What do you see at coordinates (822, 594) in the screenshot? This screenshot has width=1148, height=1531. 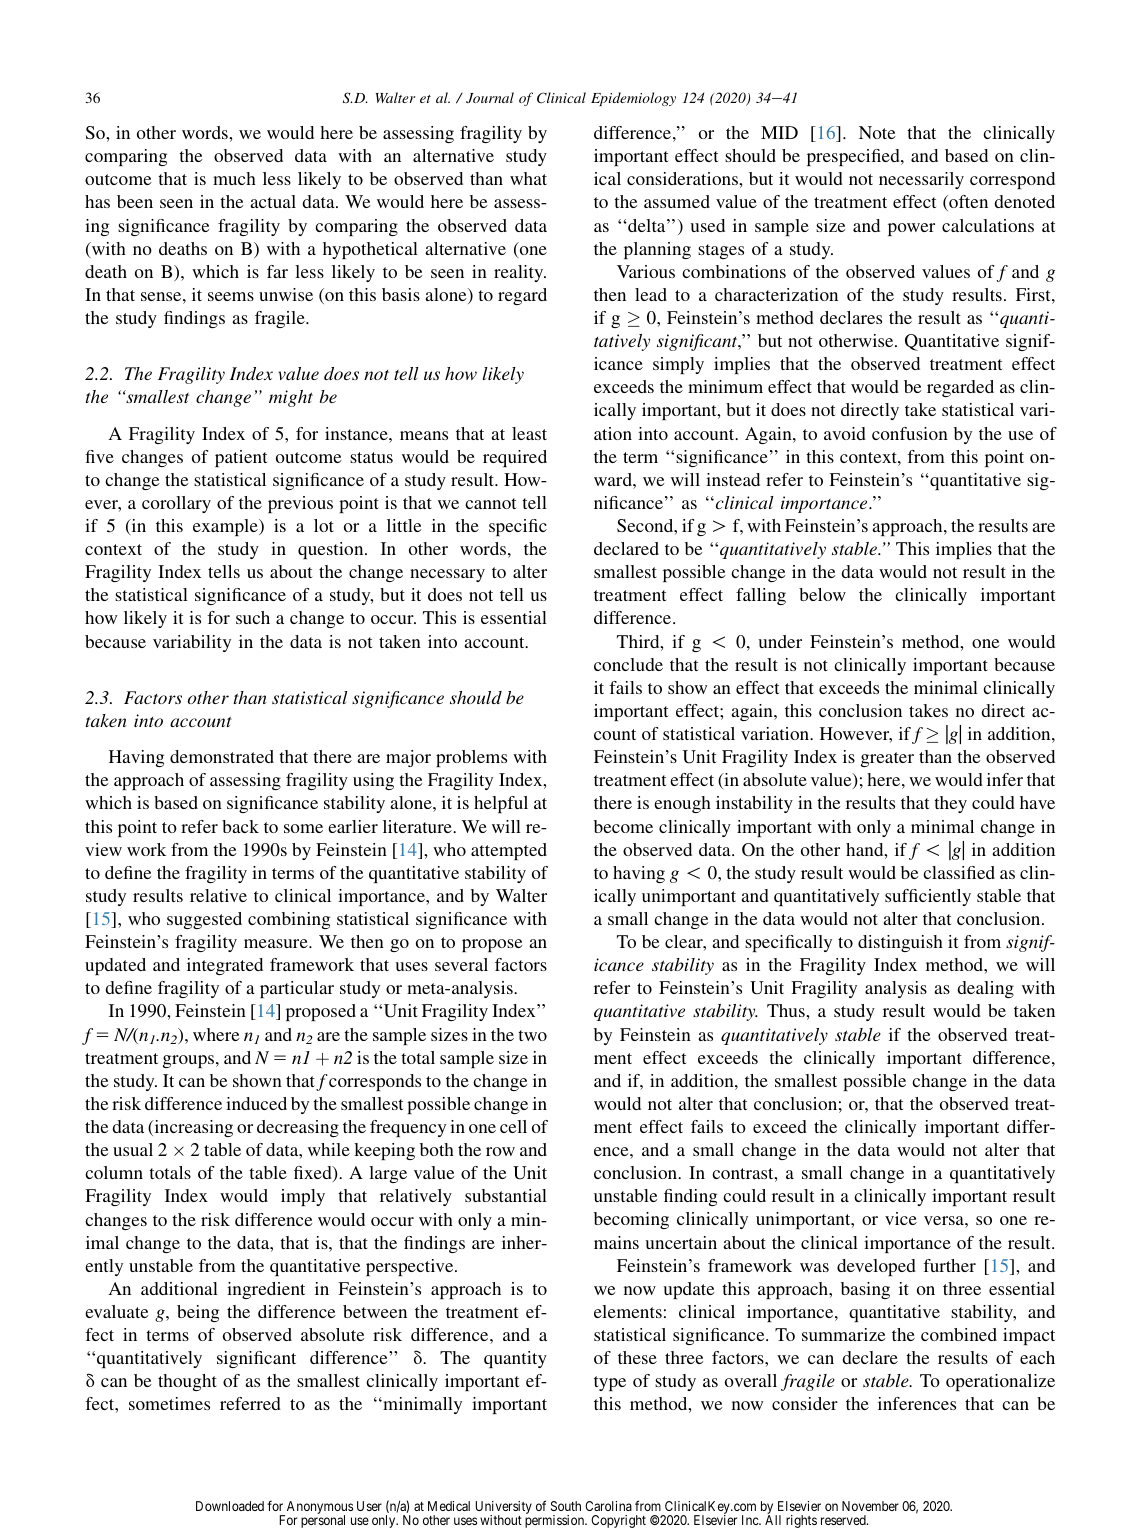 I see `below` at bounding box center [822, 594].
